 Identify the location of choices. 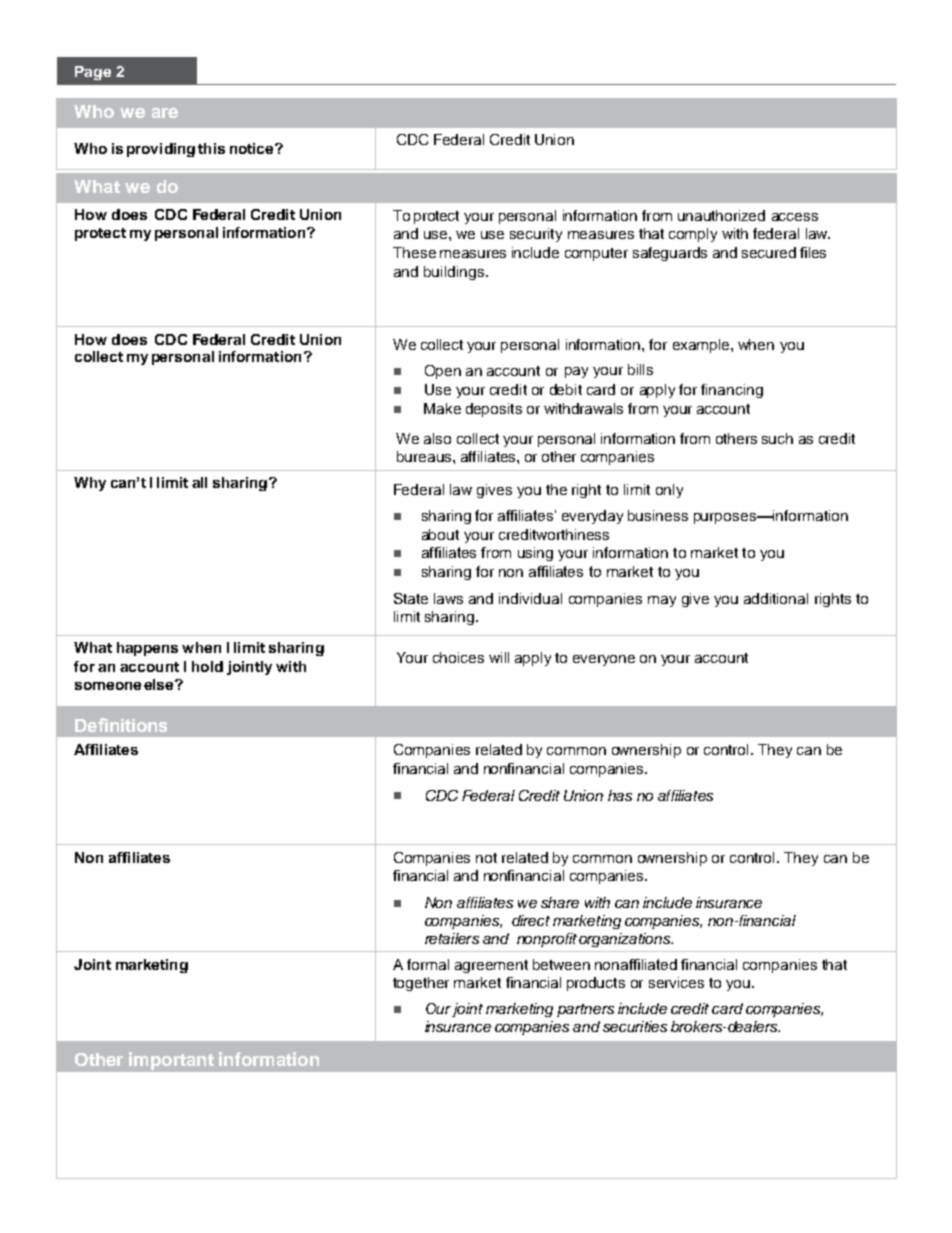
(458, 657).
